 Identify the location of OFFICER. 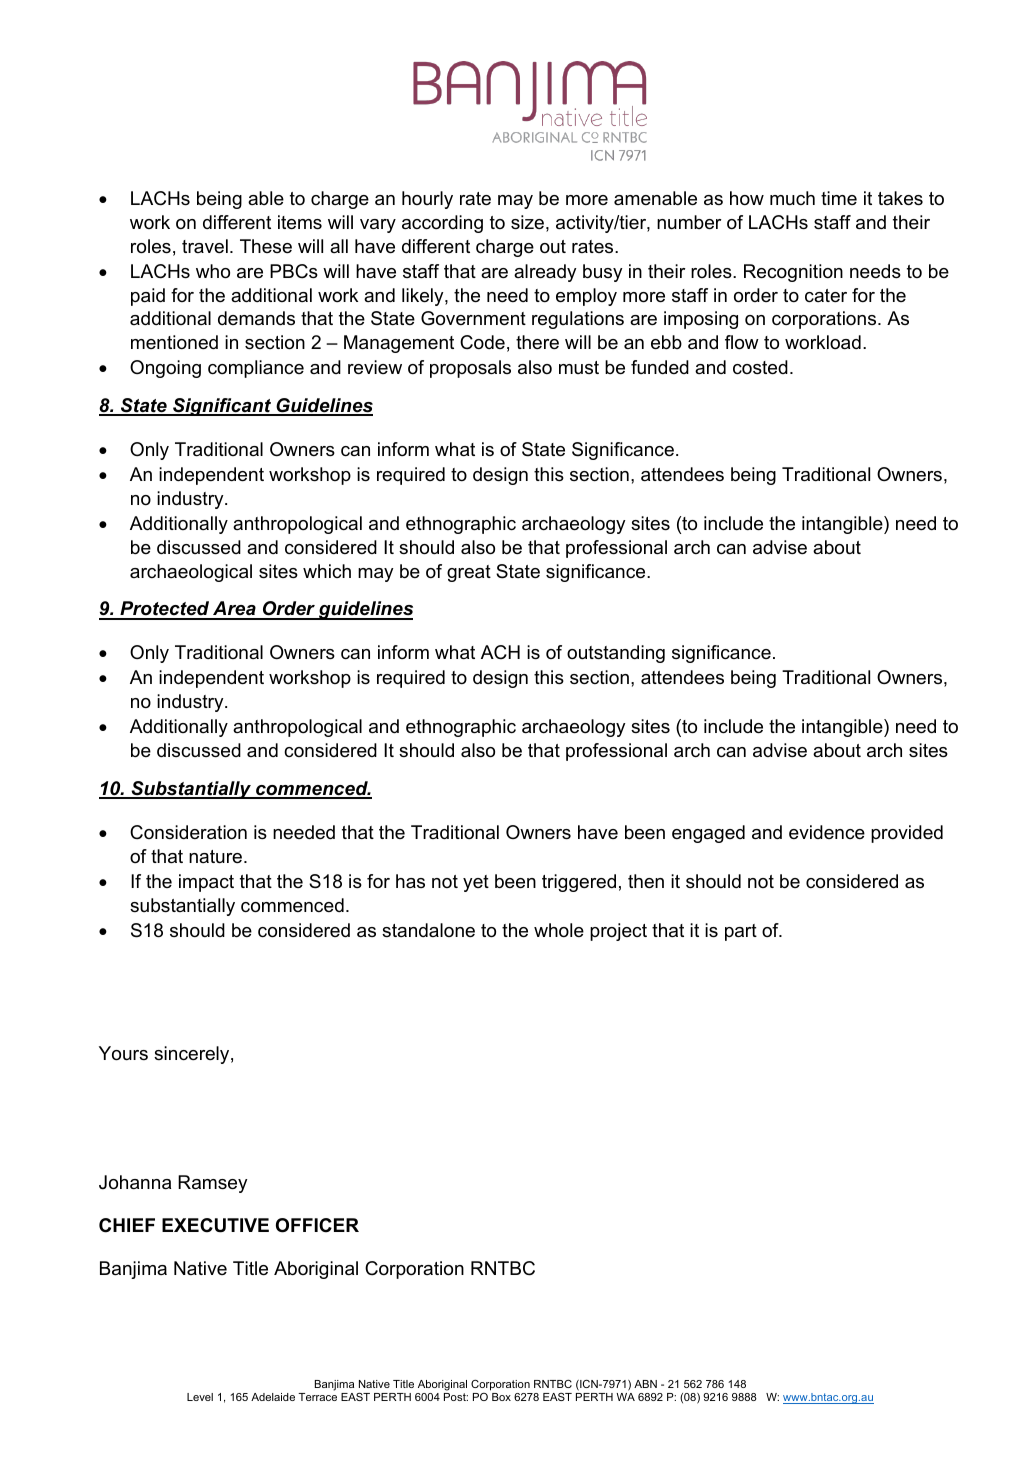
(317, 1225).
